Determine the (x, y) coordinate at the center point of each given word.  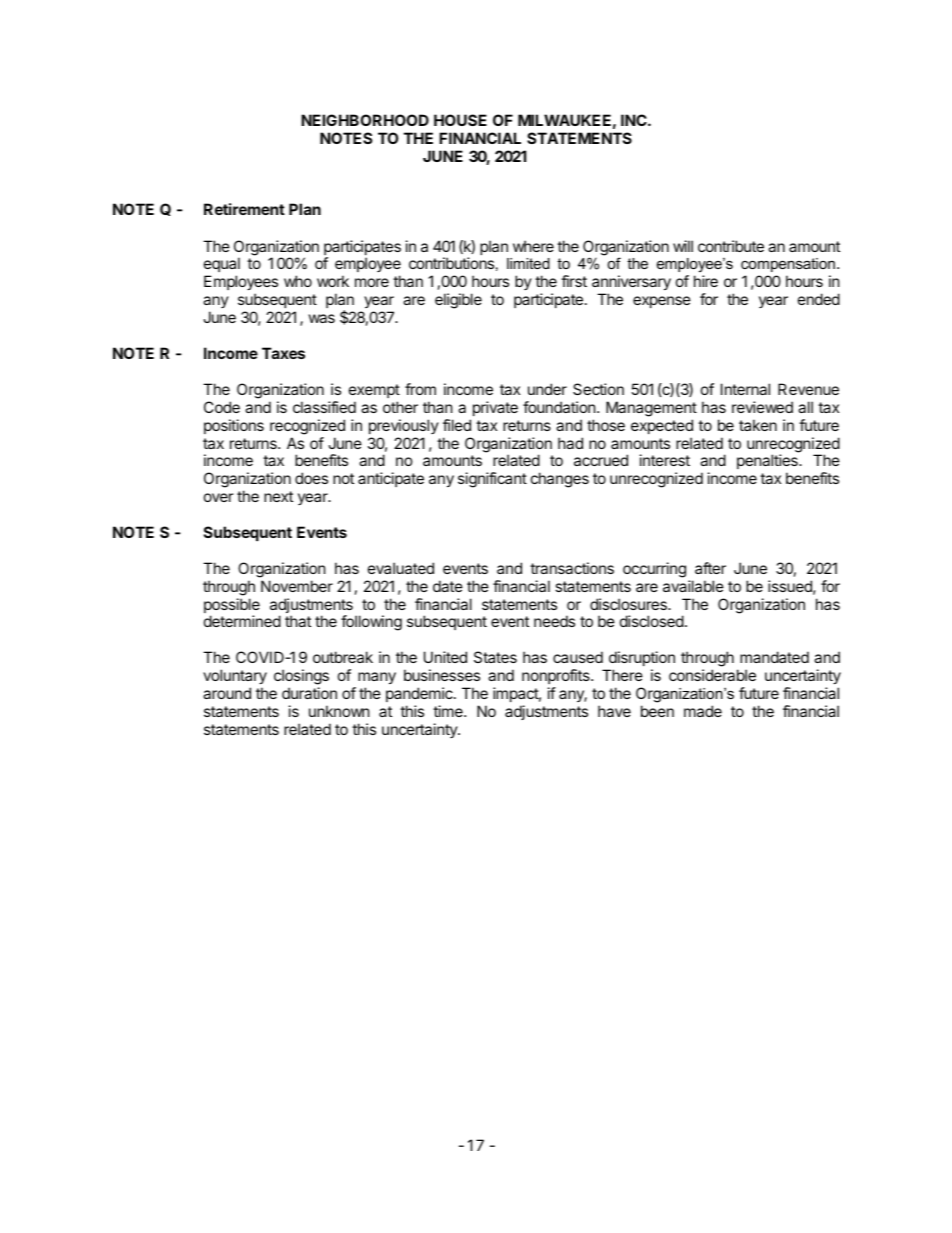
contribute (731, 246)
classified (324, 407)
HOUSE (460, 120)
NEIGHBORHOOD (365, 120)
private (495, 408)
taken (758, 425)
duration (309, 693)
